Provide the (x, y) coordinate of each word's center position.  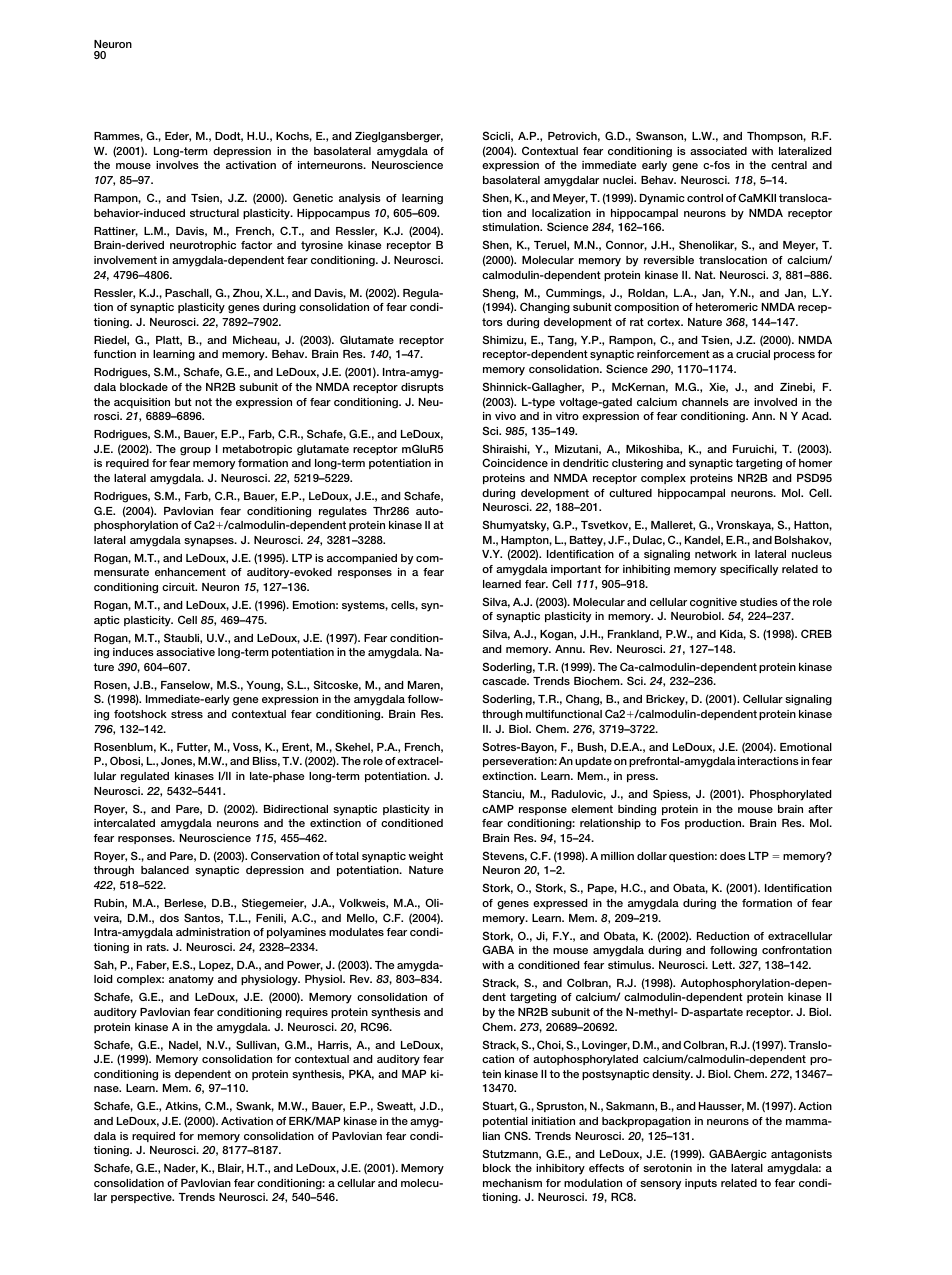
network (716, 554)
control (705, 198)
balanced (165, 870)
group (195, 451)
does (733, 856)
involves (177, 165)
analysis (360, 199)
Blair (231, 1169)
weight (425, 857)
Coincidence (515, 462)
